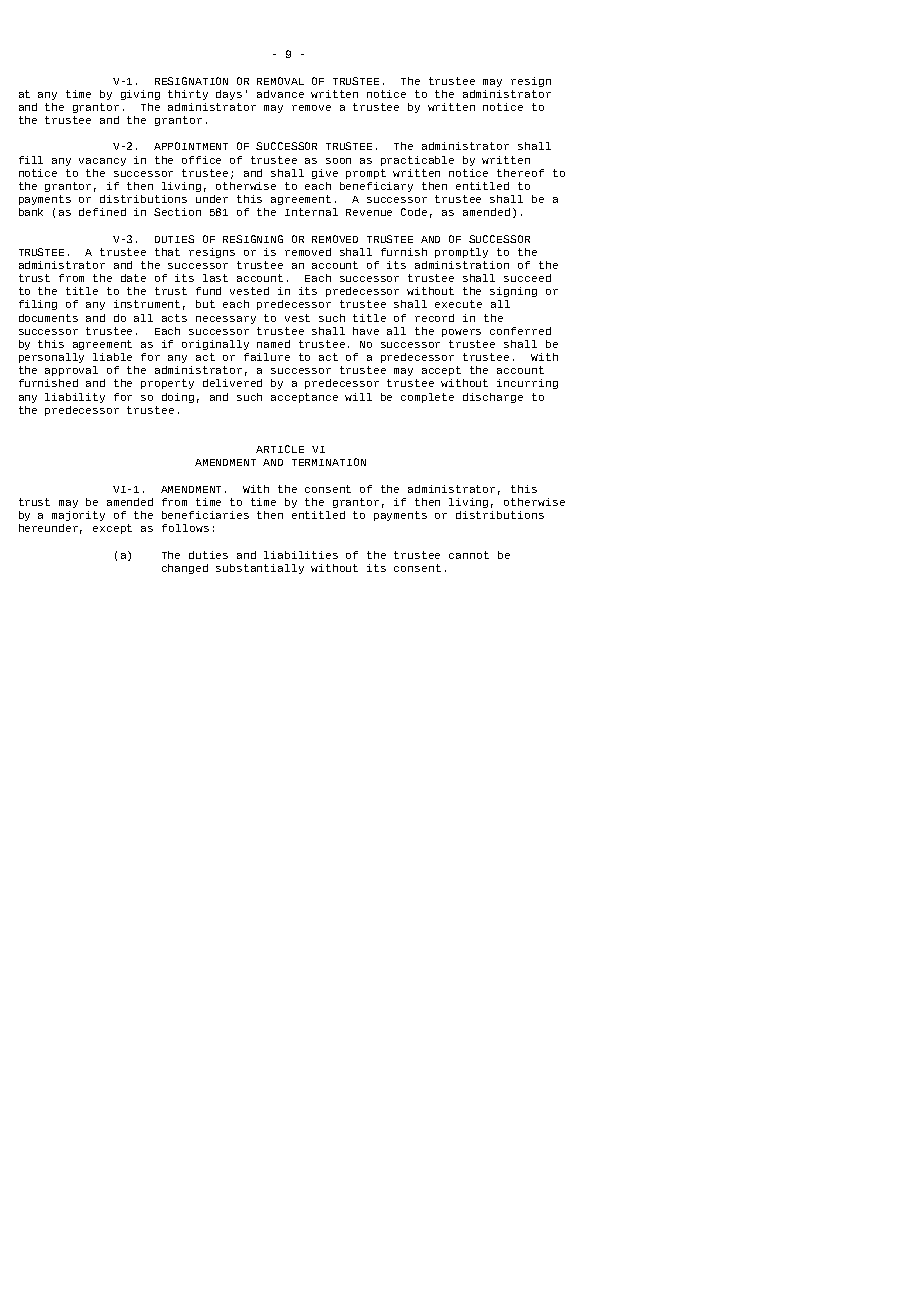 This screenshot has width=924, height=1308. Describe the element at coordinates (462, 265) in the screenshot. I see `administration` at that location.
